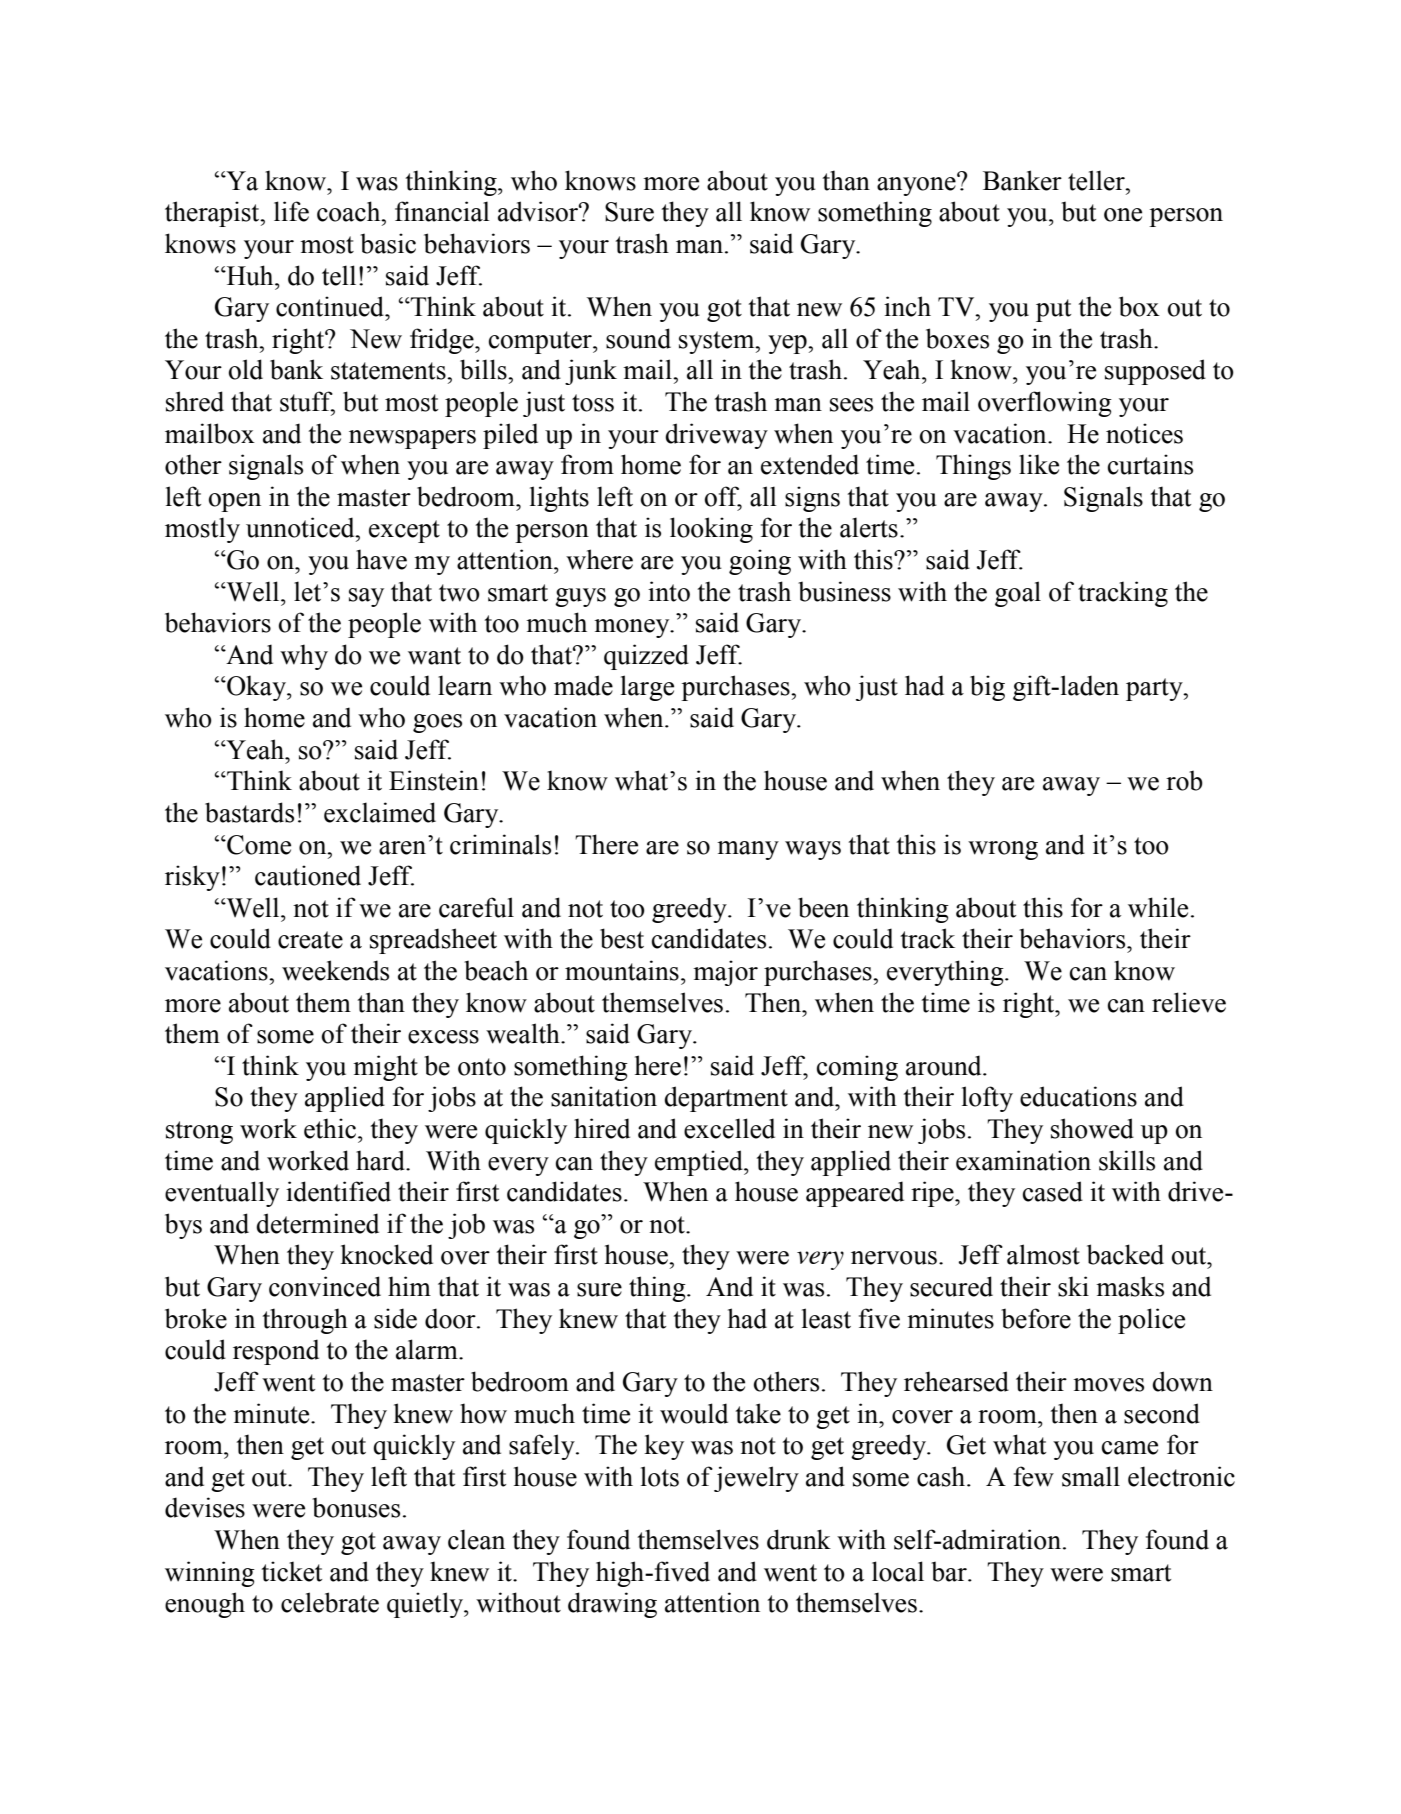 The height and width of the screenshot is (1814, 1401). What do you see at coordinates (612, 1605) in the screenshot?
I see `drawing` at bounding box center [612, 1605].
